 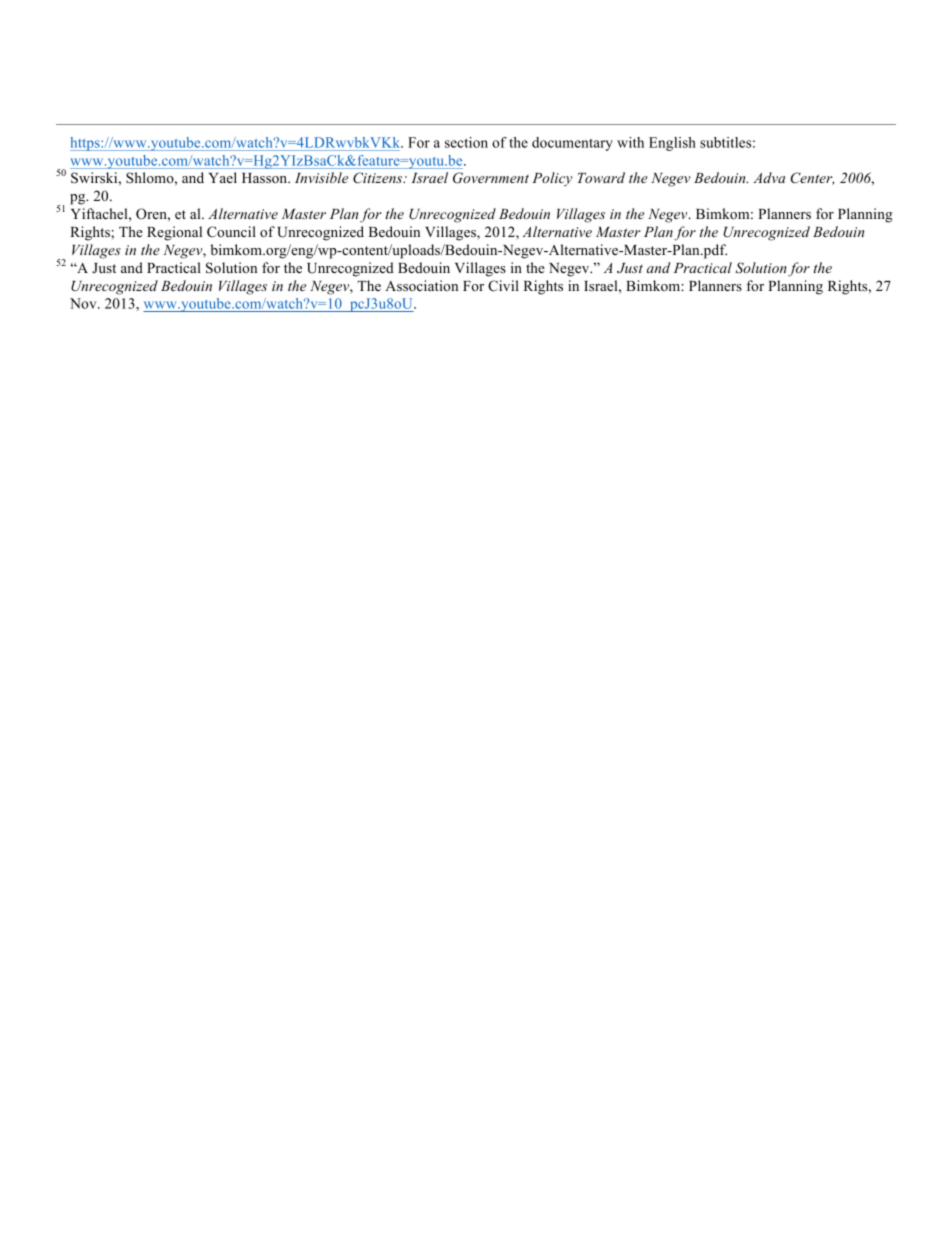 I want to click on section, so click(x=466, y=142).
